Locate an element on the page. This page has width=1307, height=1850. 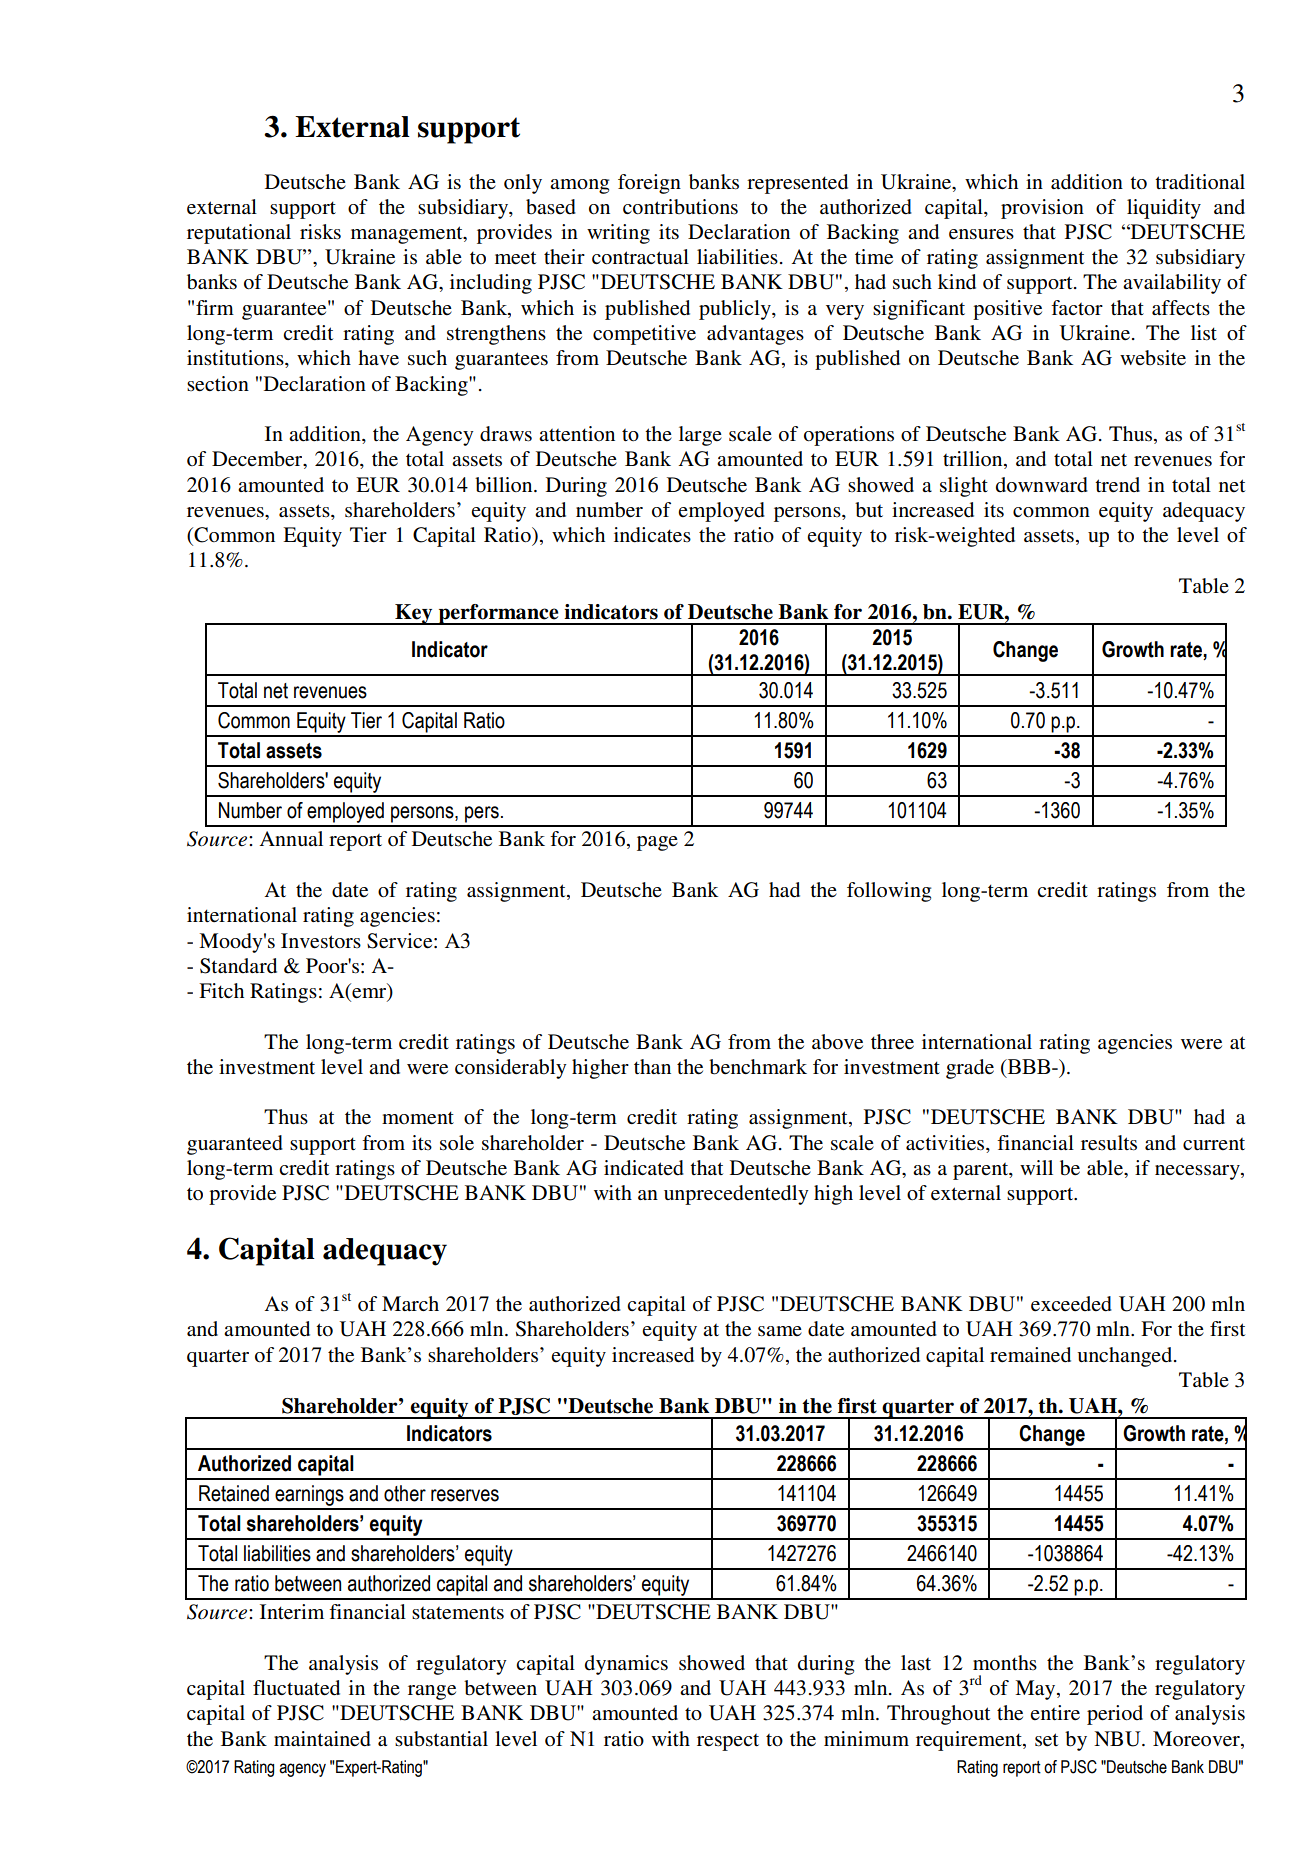
contributions is located at coordinates (680, 207).
